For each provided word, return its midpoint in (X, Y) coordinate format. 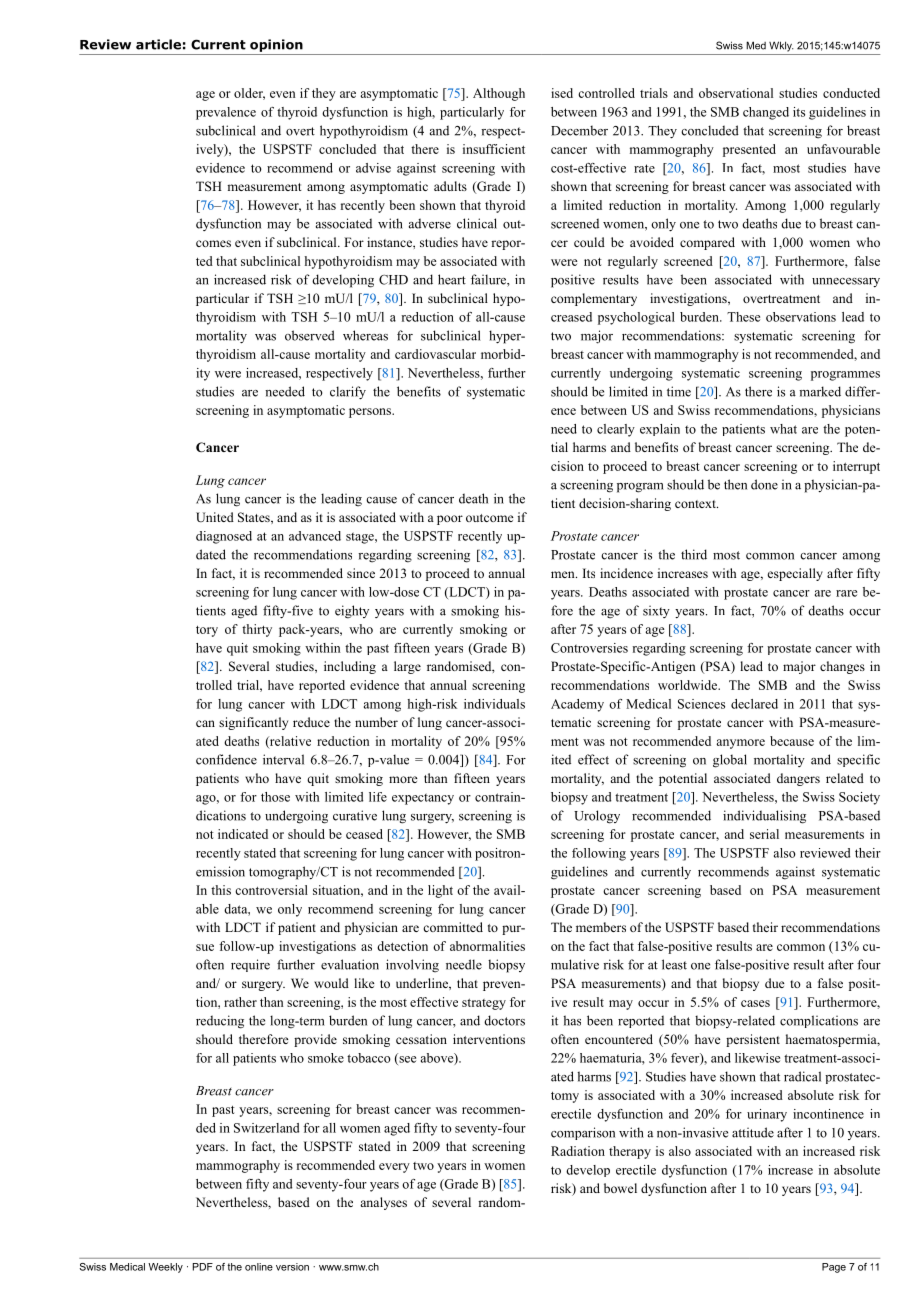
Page (834, 1268)
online (259, 1267)
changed (766, 113)
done (764, 484)
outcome (490, 518)
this (221, 890)
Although (499, 94)
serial (764, 834)
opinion (276, 45)
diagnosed (224, 537)
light (440, 891)
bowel (620, 1188)
